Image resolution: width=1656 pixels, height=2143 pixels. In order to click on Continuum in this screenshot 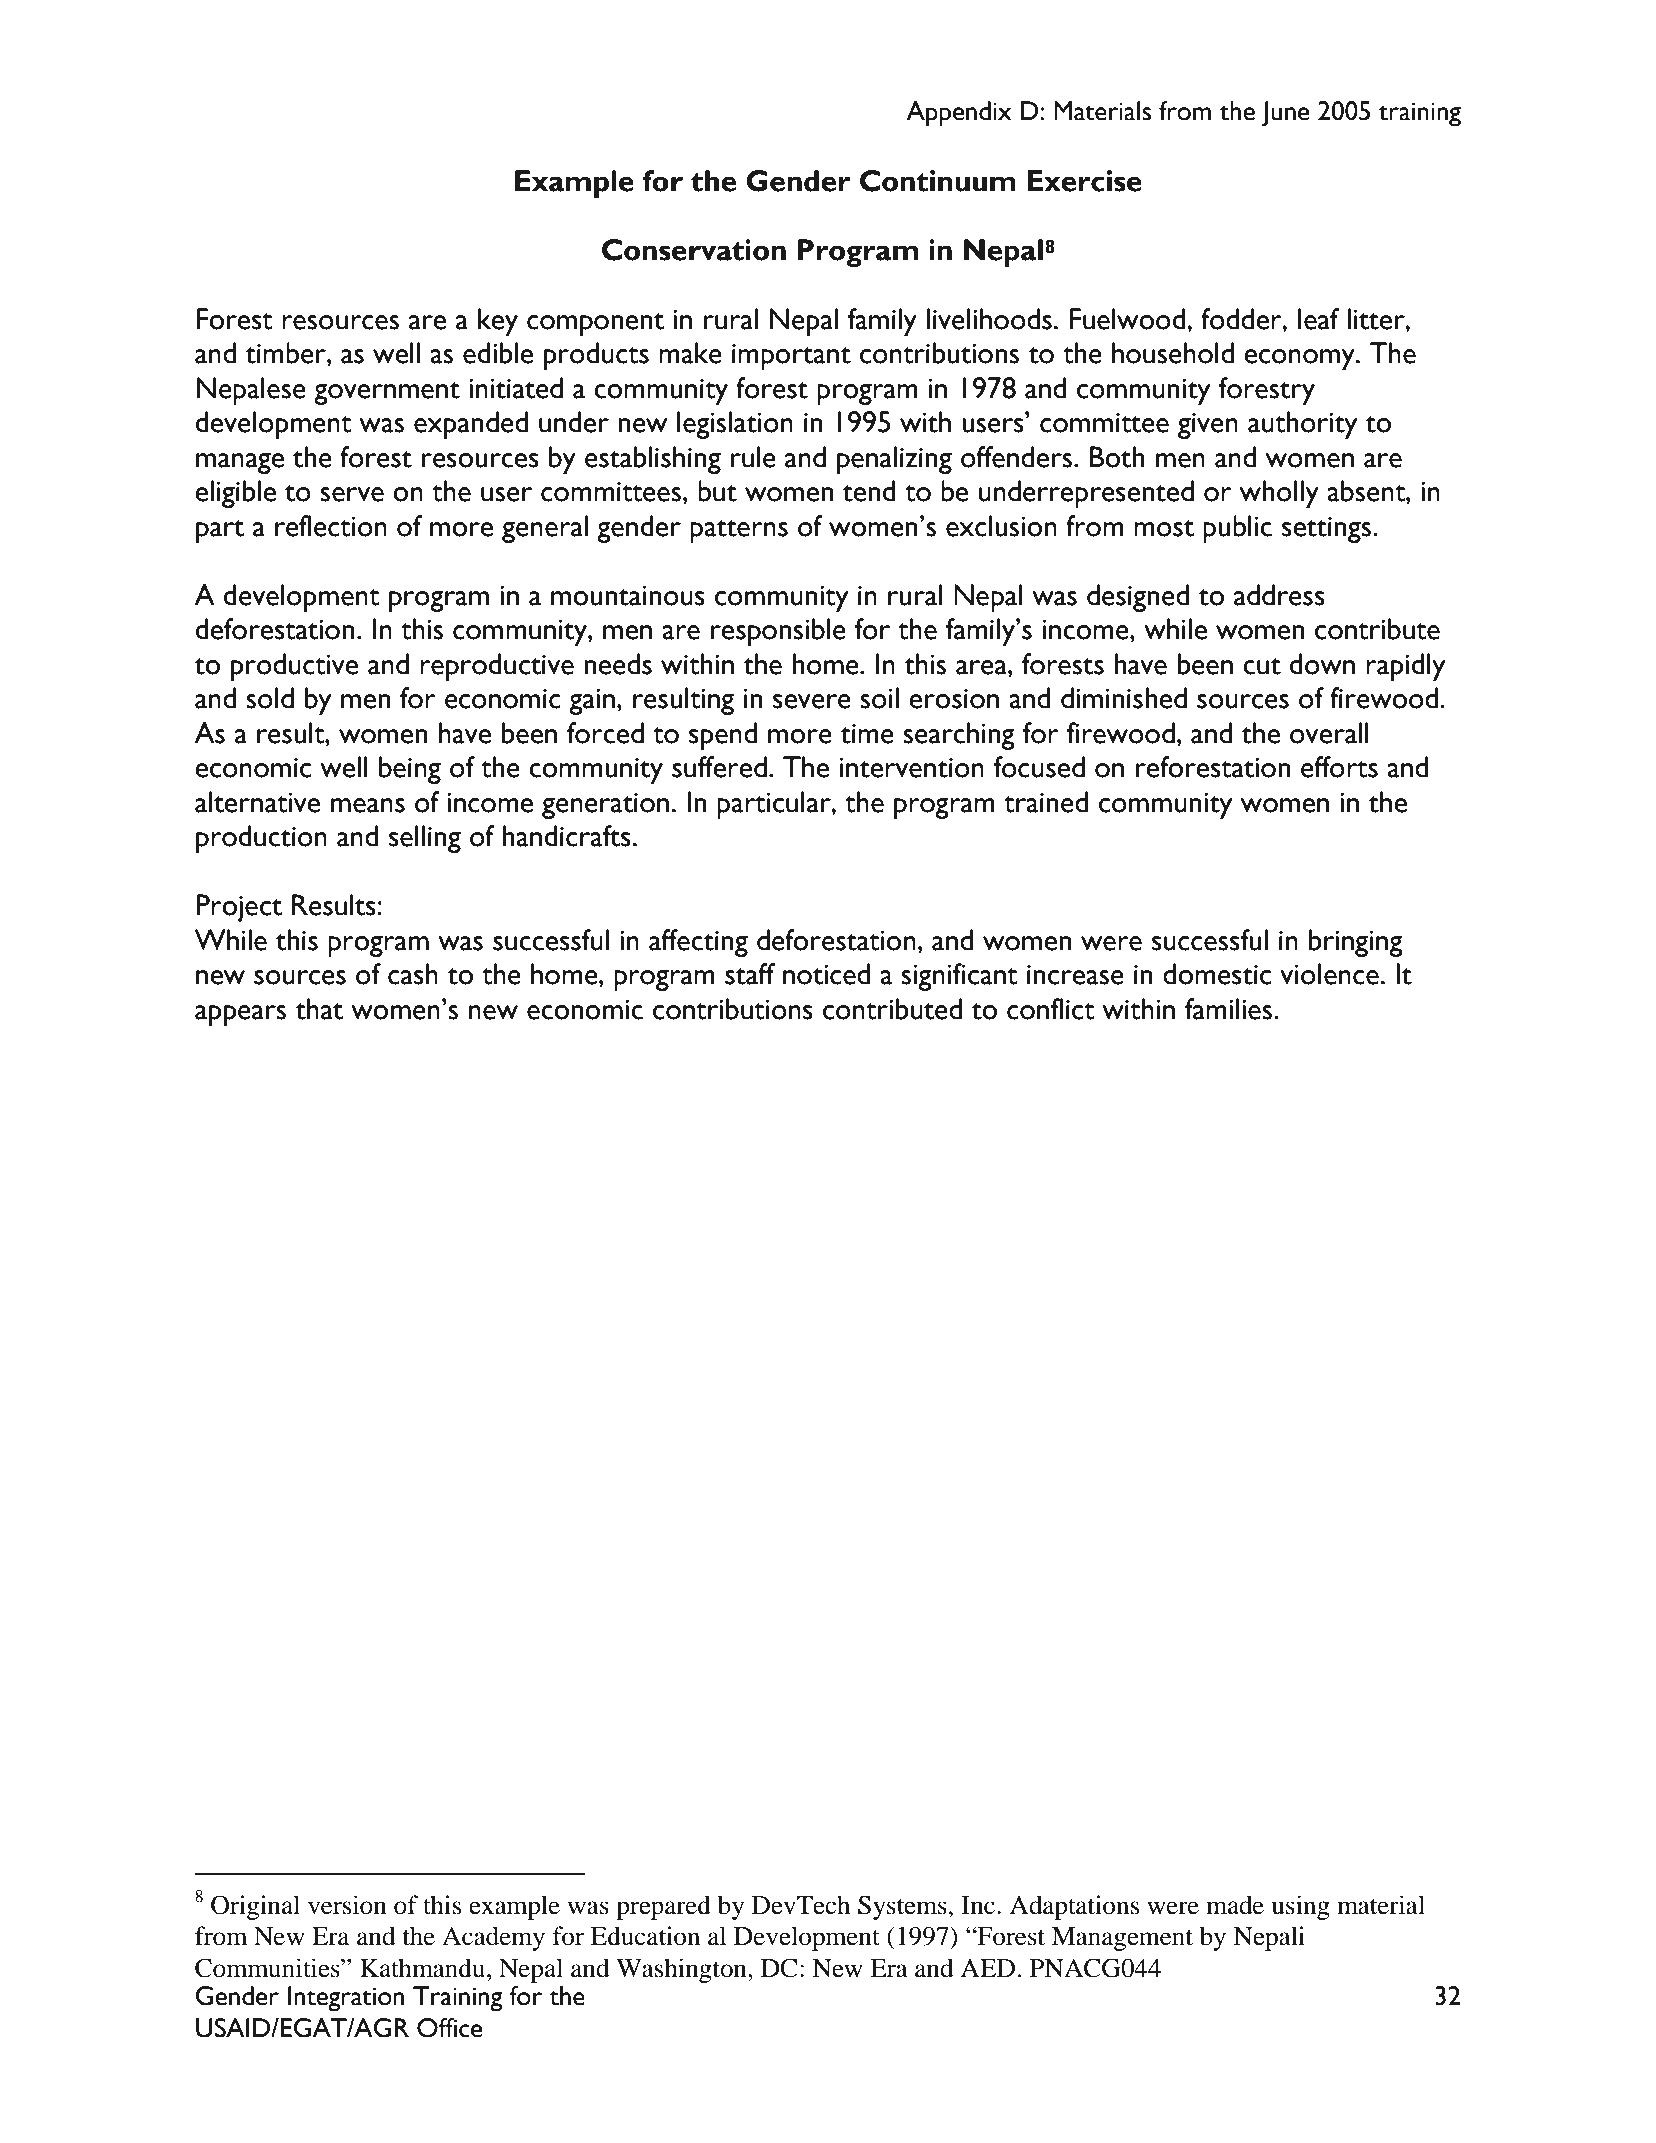, I will do `click(938, 181)`.
